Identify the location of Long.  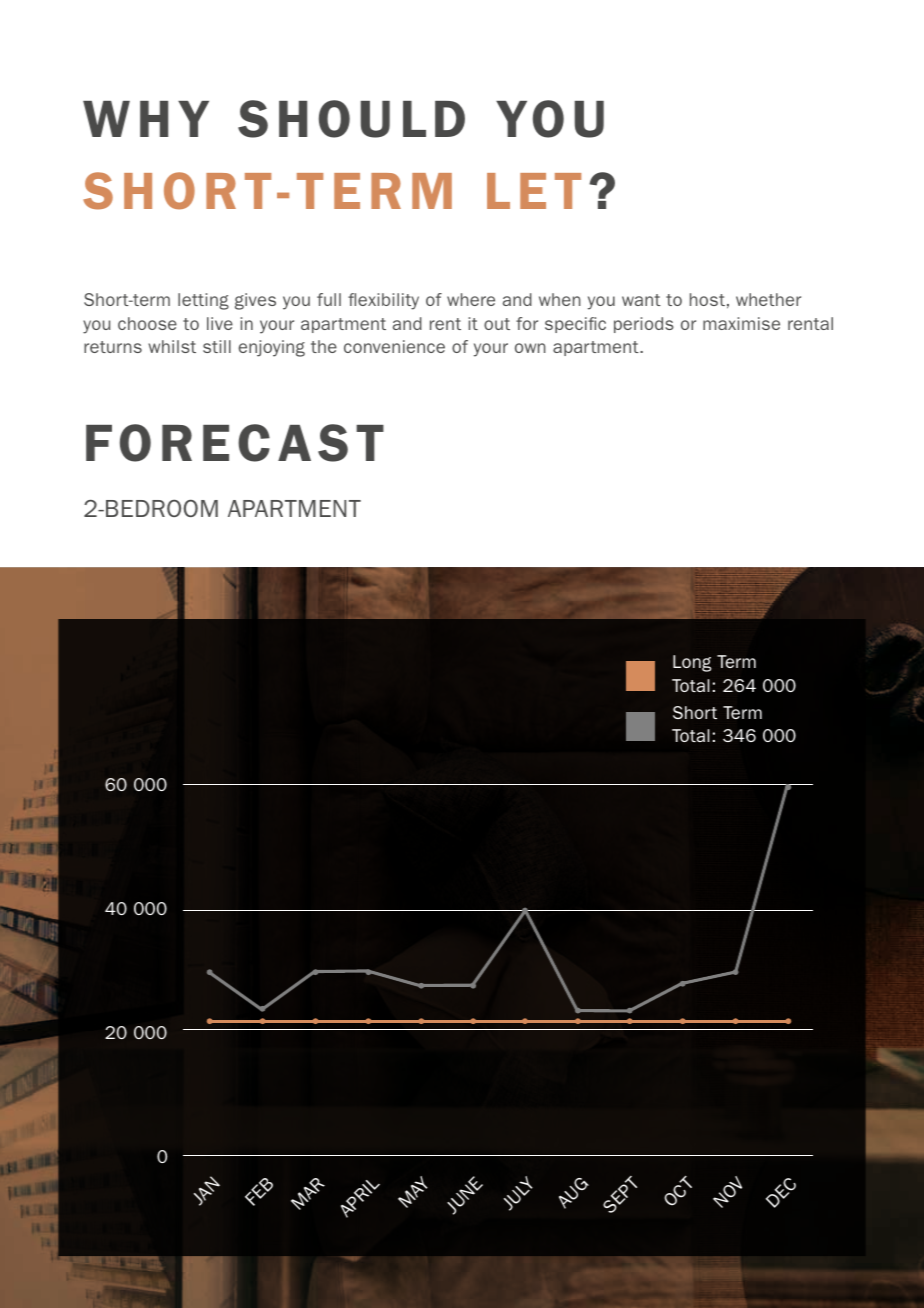
(692, 663).
